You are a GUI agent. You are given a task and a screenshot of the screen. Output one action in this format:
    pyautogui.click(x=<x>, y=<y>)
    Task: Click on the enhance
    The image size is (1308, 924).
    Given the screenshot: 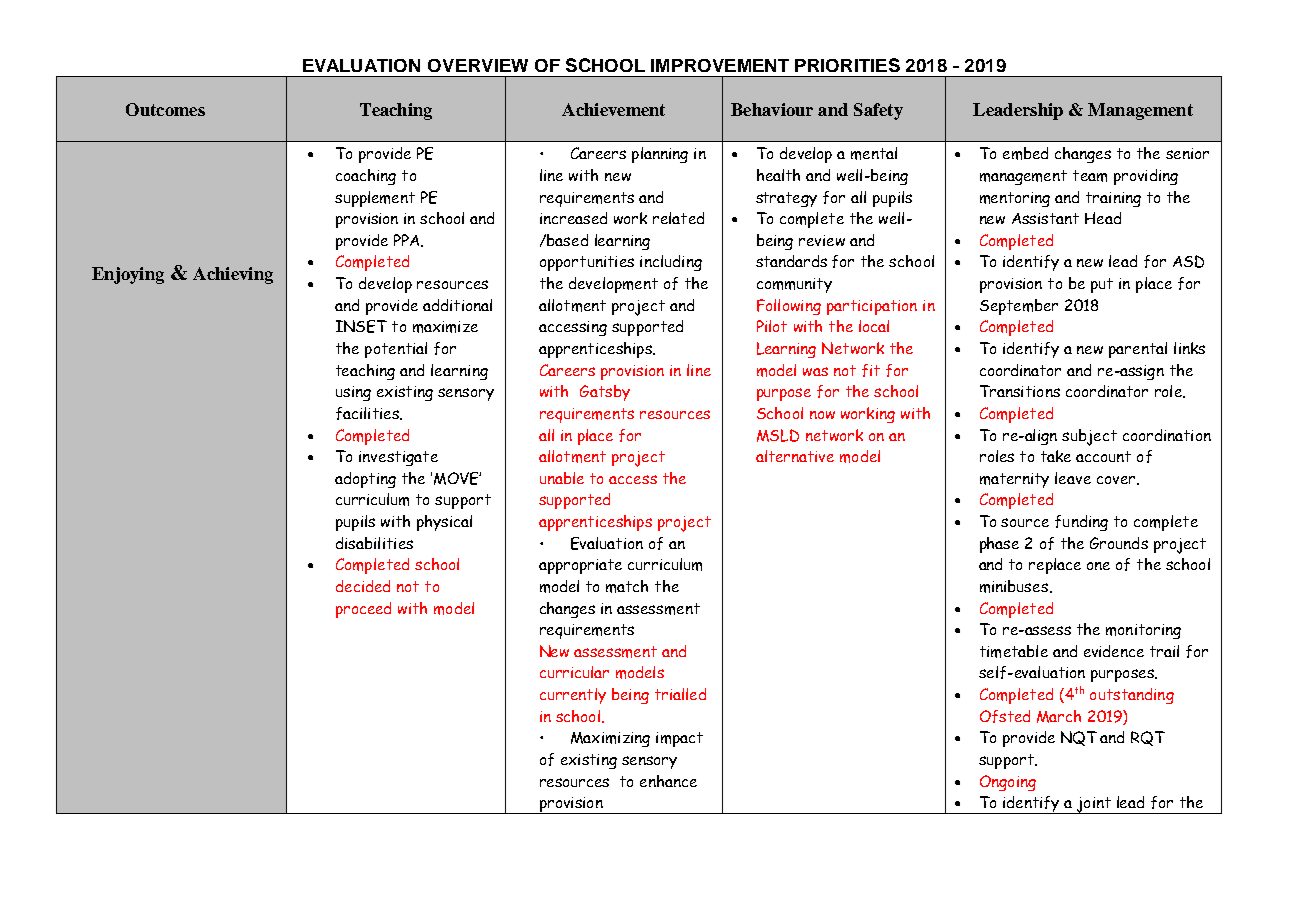 What is the action you would take?
    pyautogui.click(x=668, y=781)
